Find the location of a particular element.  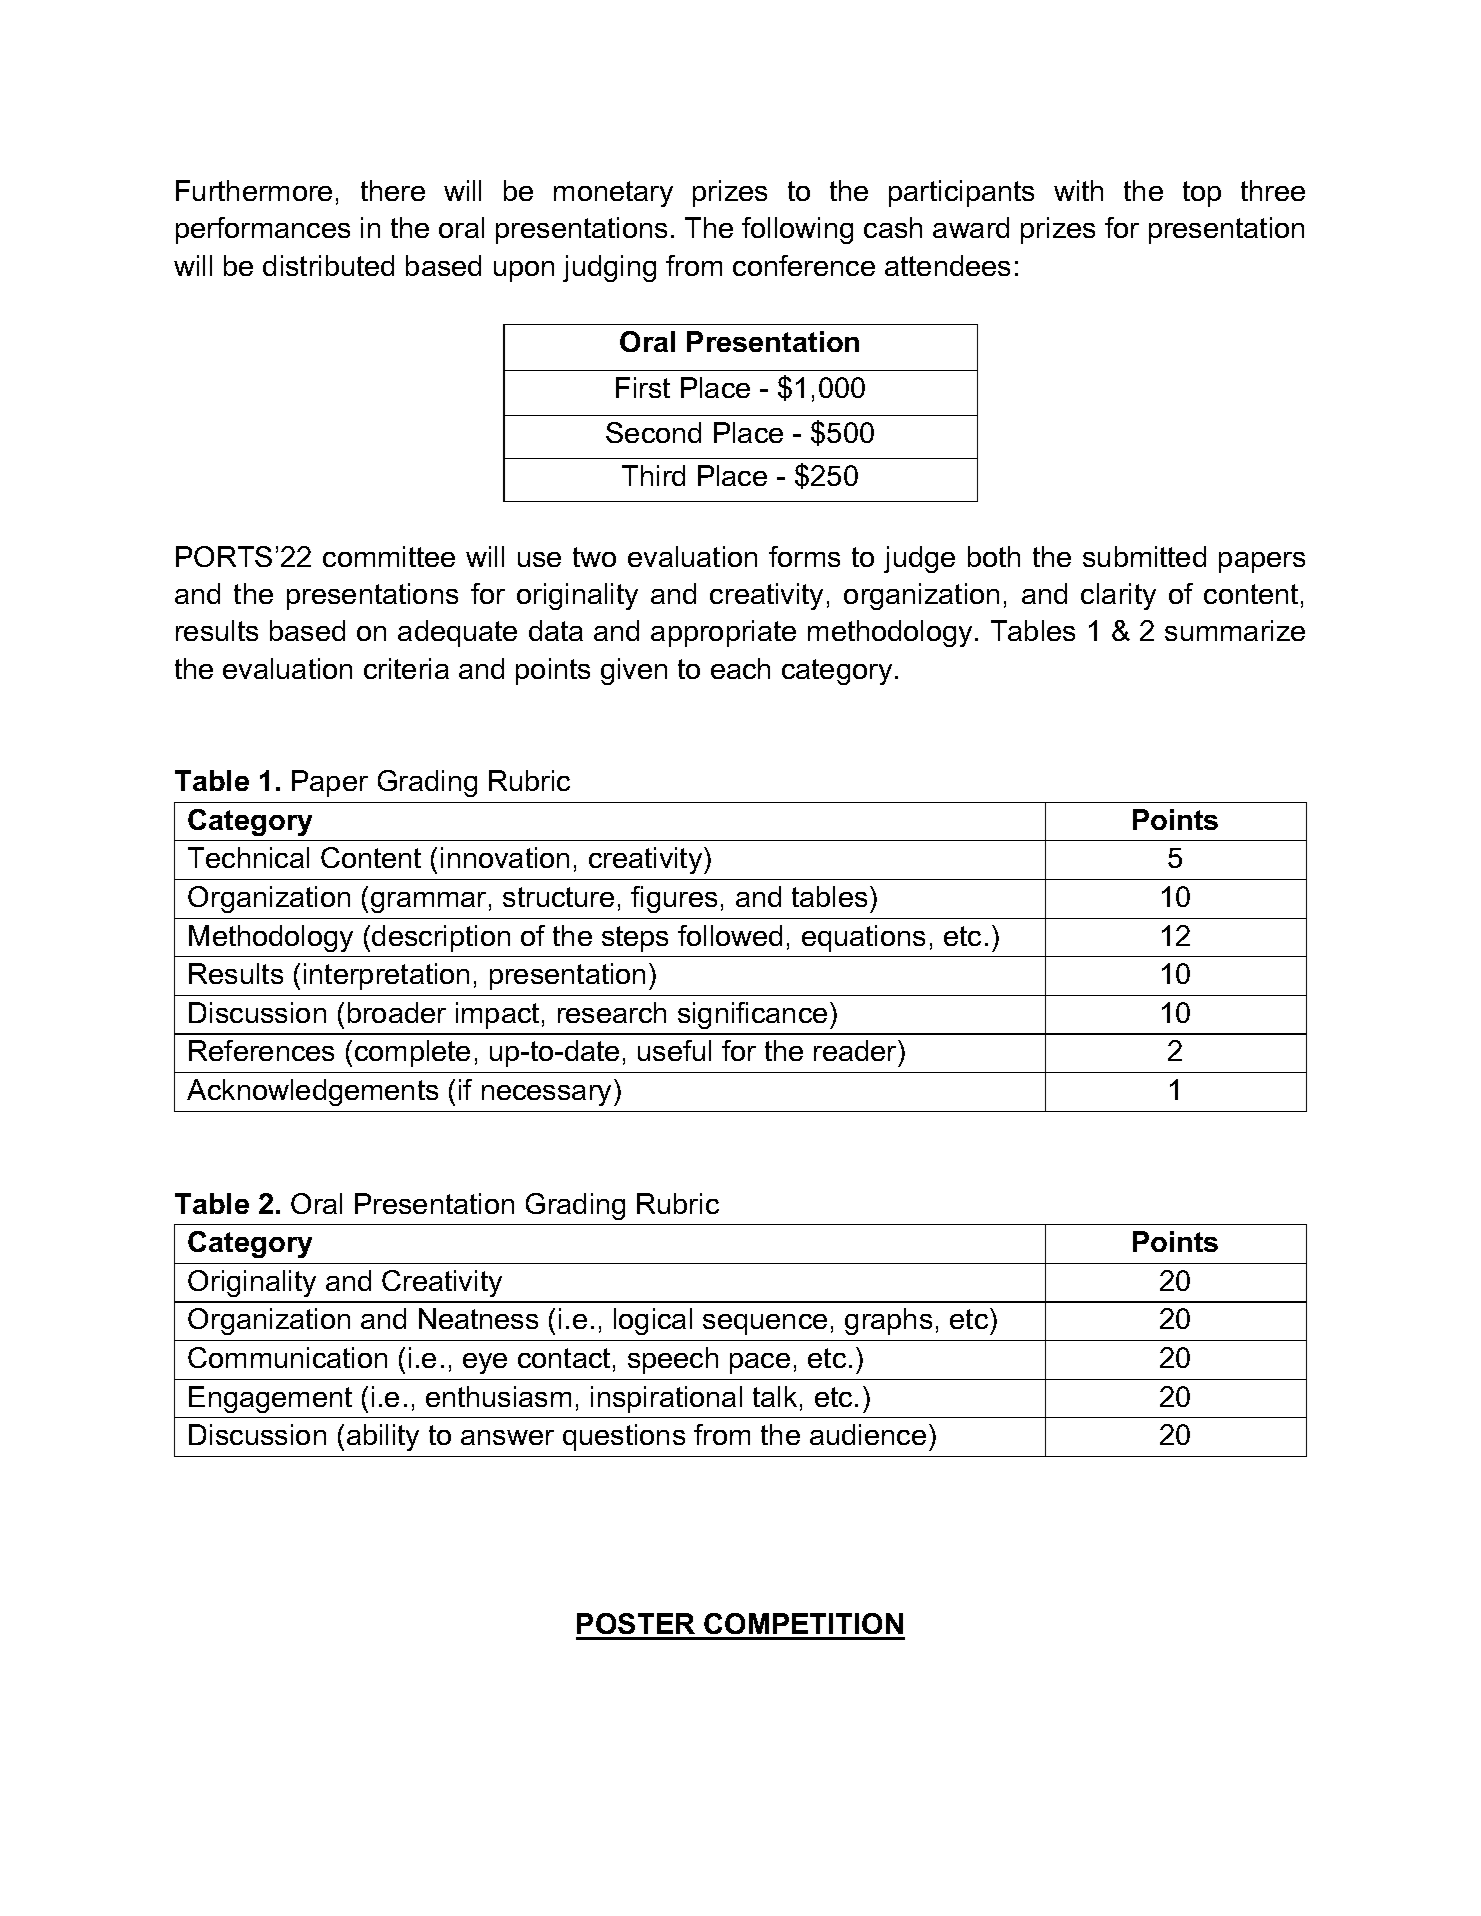

top is located at coordinates (1202, 194).
